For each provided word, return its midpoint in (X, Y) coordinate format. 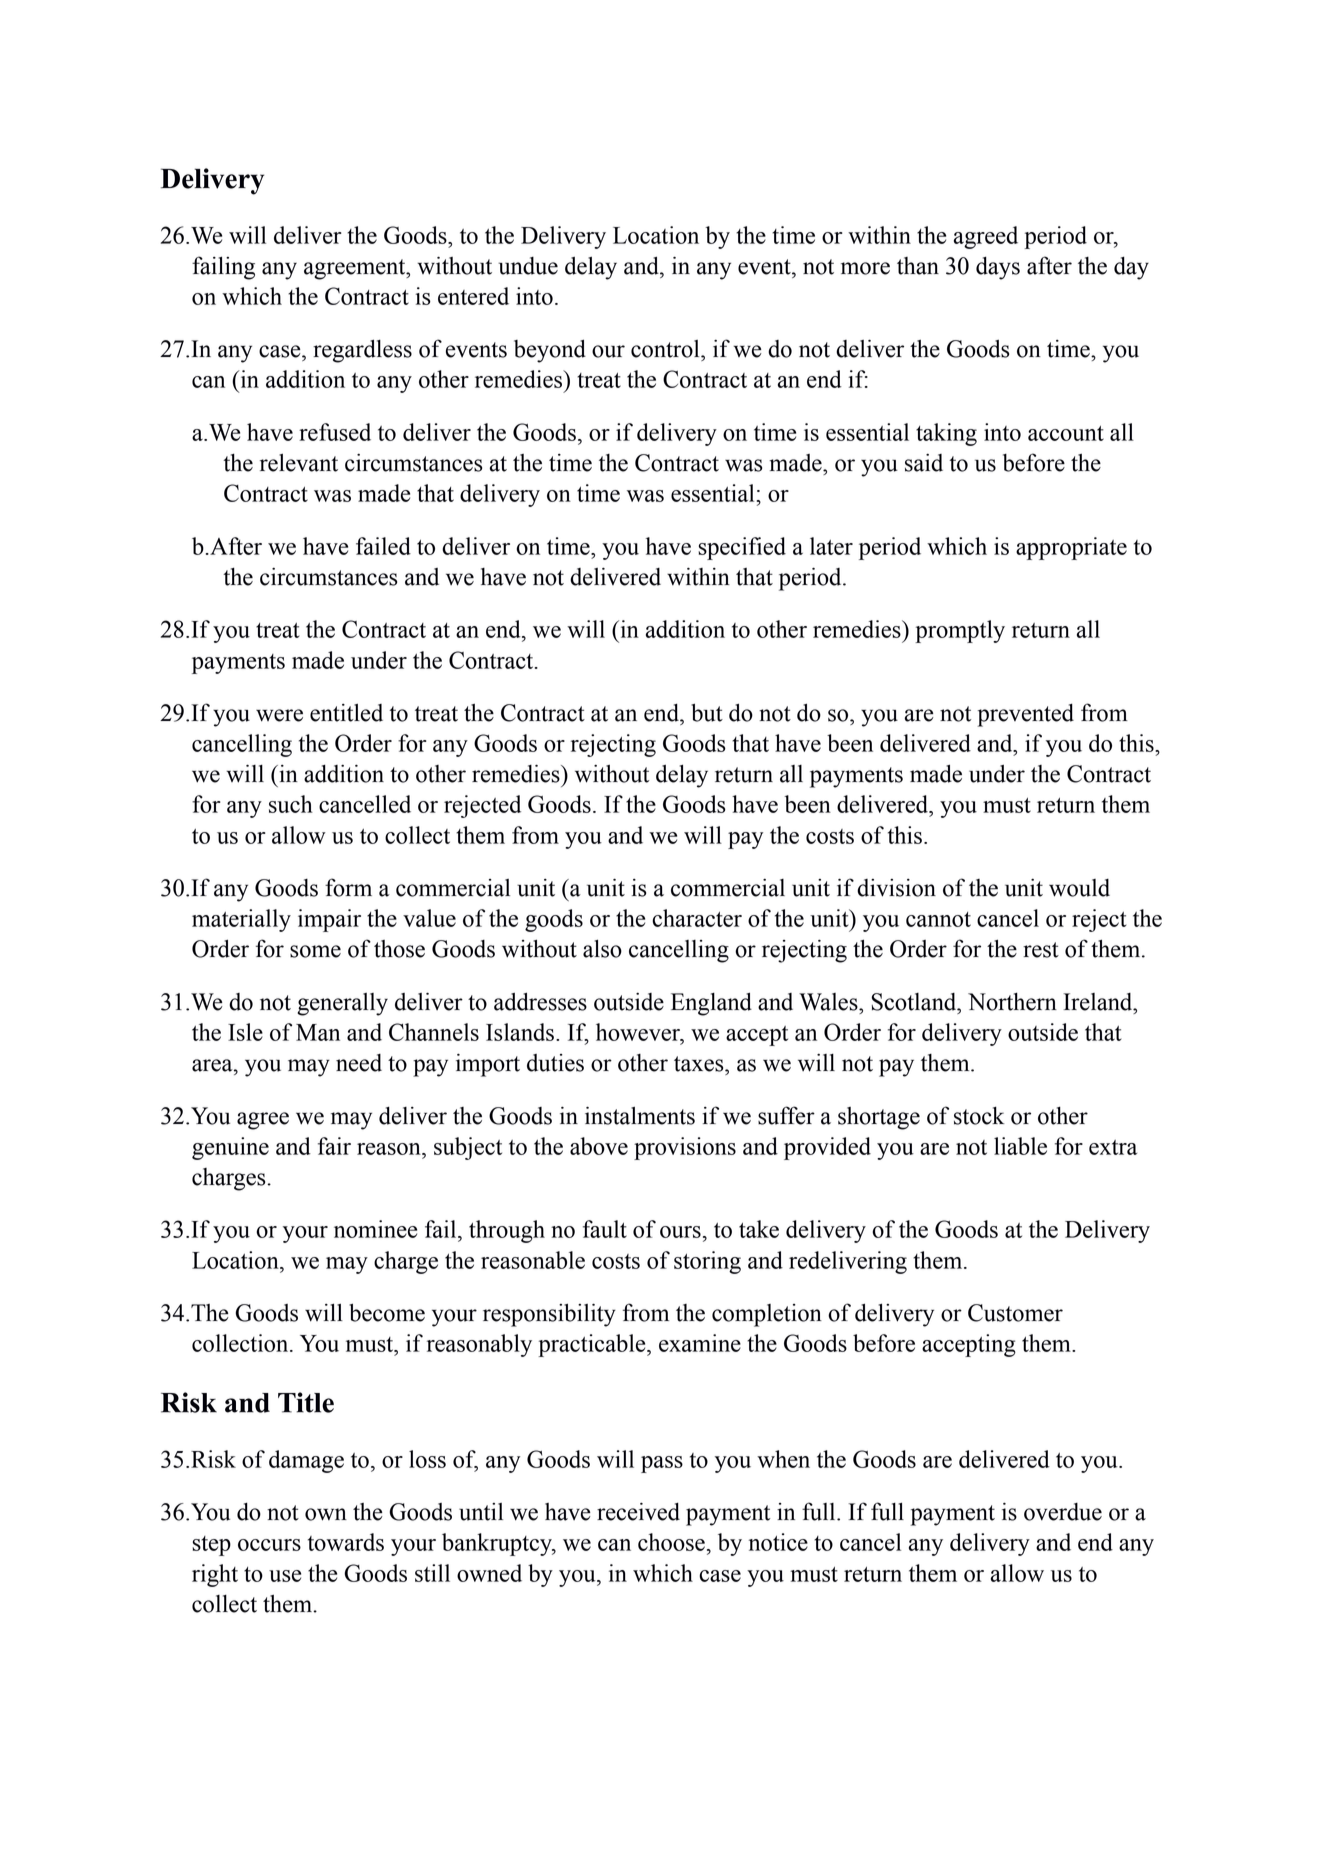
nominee (375, 1229)
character (697, 918)
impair (329, 920)
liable (1020, 1146)
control (666, 349)
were (279, 715)
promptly (960, 631)
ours (680, 1232)
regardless (362, 351)
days (998, 268)
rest (1041, 950)
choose (671, 1542)
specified (742, 548)
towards (346, 1542)
